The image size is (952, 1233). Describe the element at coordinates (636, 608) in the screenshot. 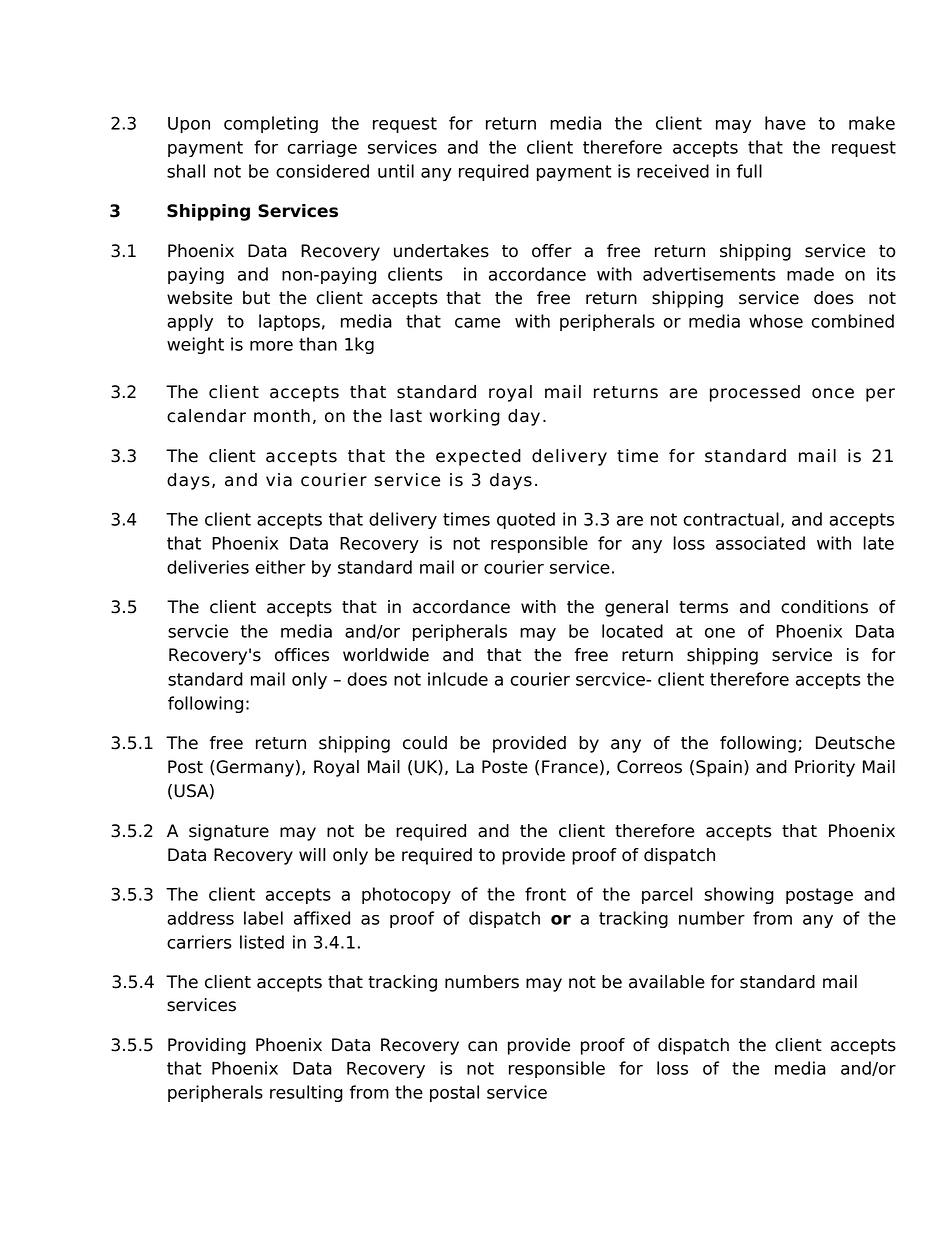

I see `general` at that location.
